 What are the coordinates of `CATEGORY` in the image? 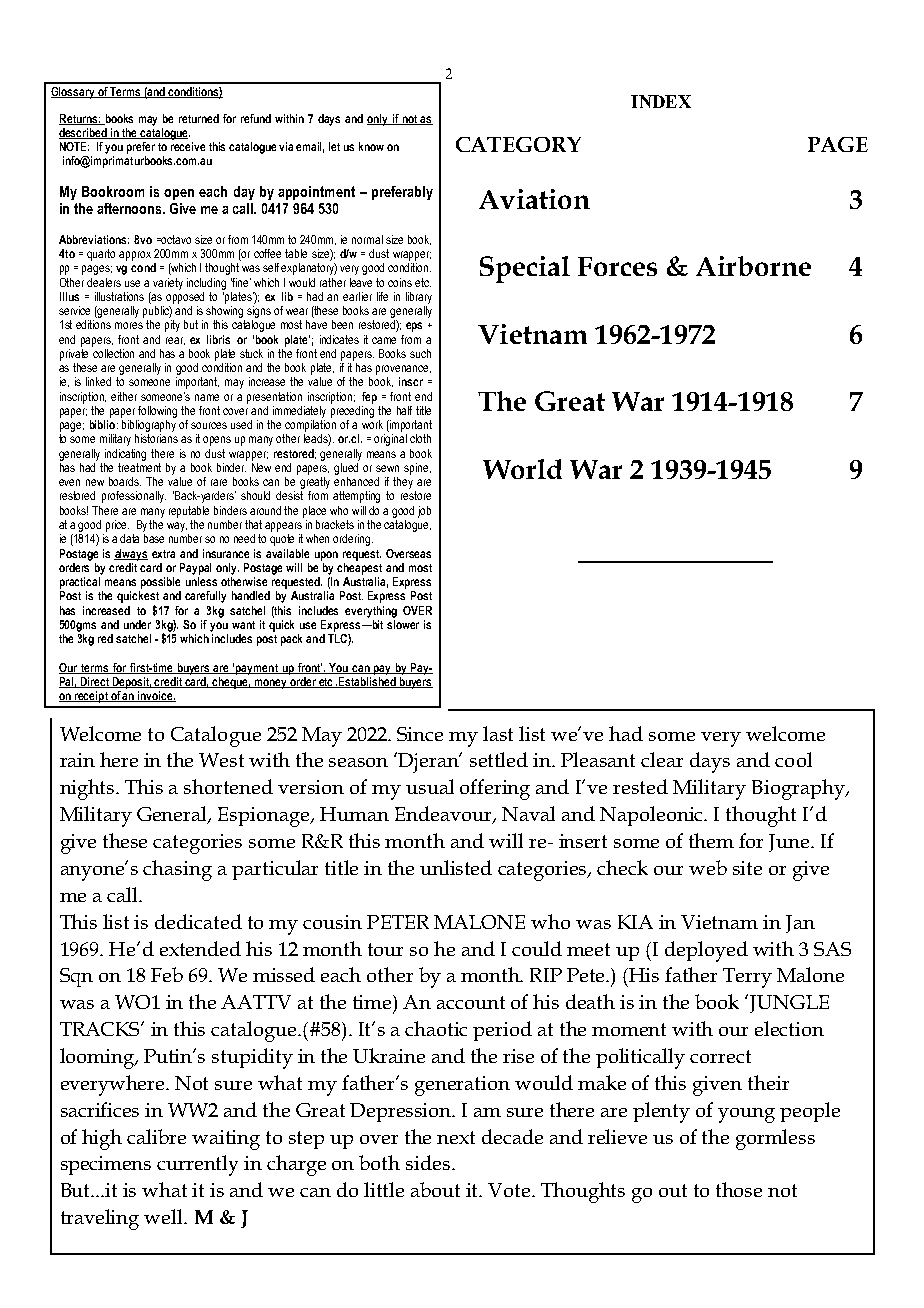 It's located at (518, 144).
